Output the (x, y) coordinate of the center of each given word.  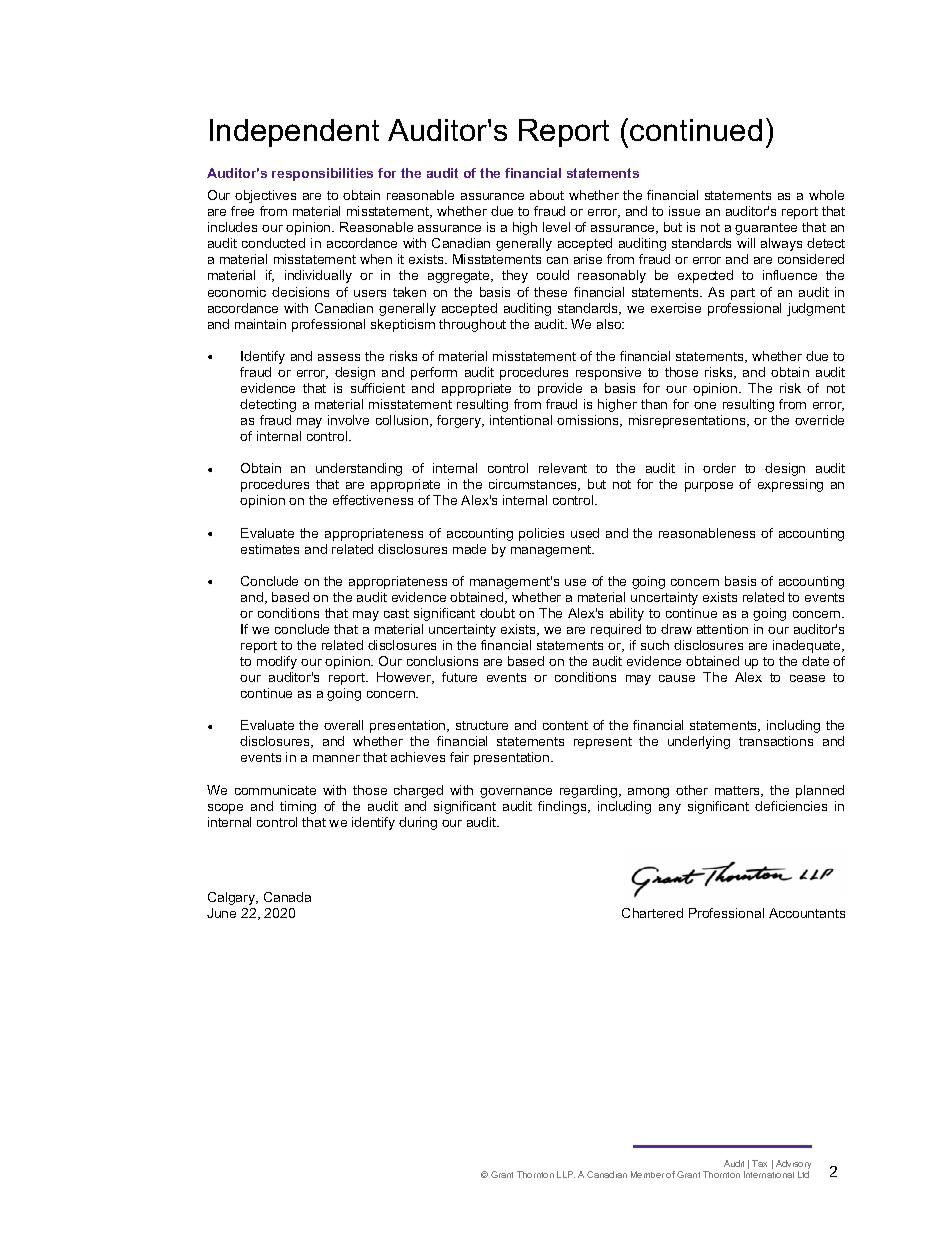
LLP (566, 1174)
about (547, 195)
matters (739, 791)
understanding (359, 469)
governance (516, 793)
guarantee (766, 229)
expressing (790, 485)
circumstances (534, 485)
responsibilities (322, 174)
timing (298, 807)
